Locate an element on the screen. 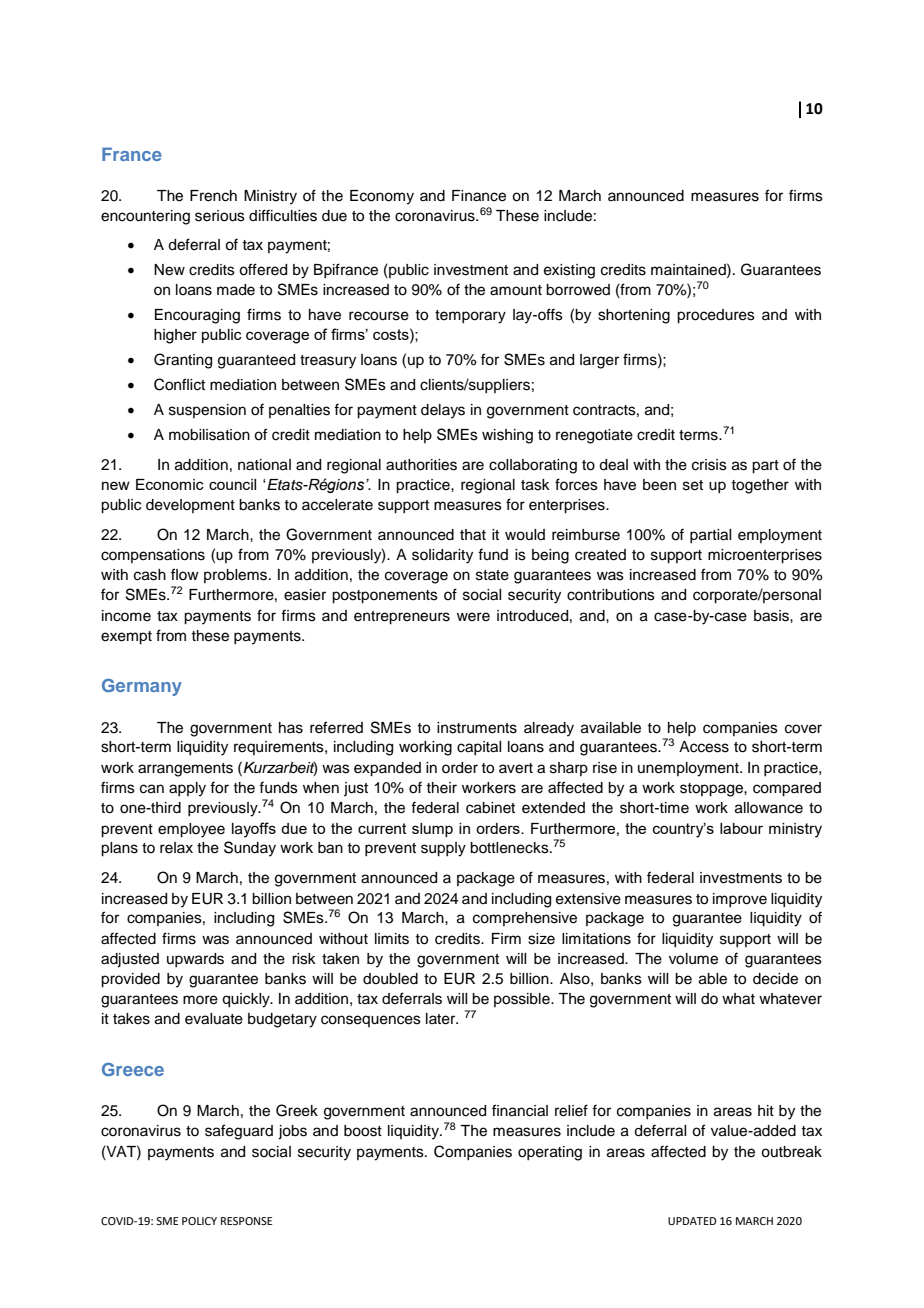 This screenshot has height=1308, width=924. POLICY is located at coordinates (199, 1221).
